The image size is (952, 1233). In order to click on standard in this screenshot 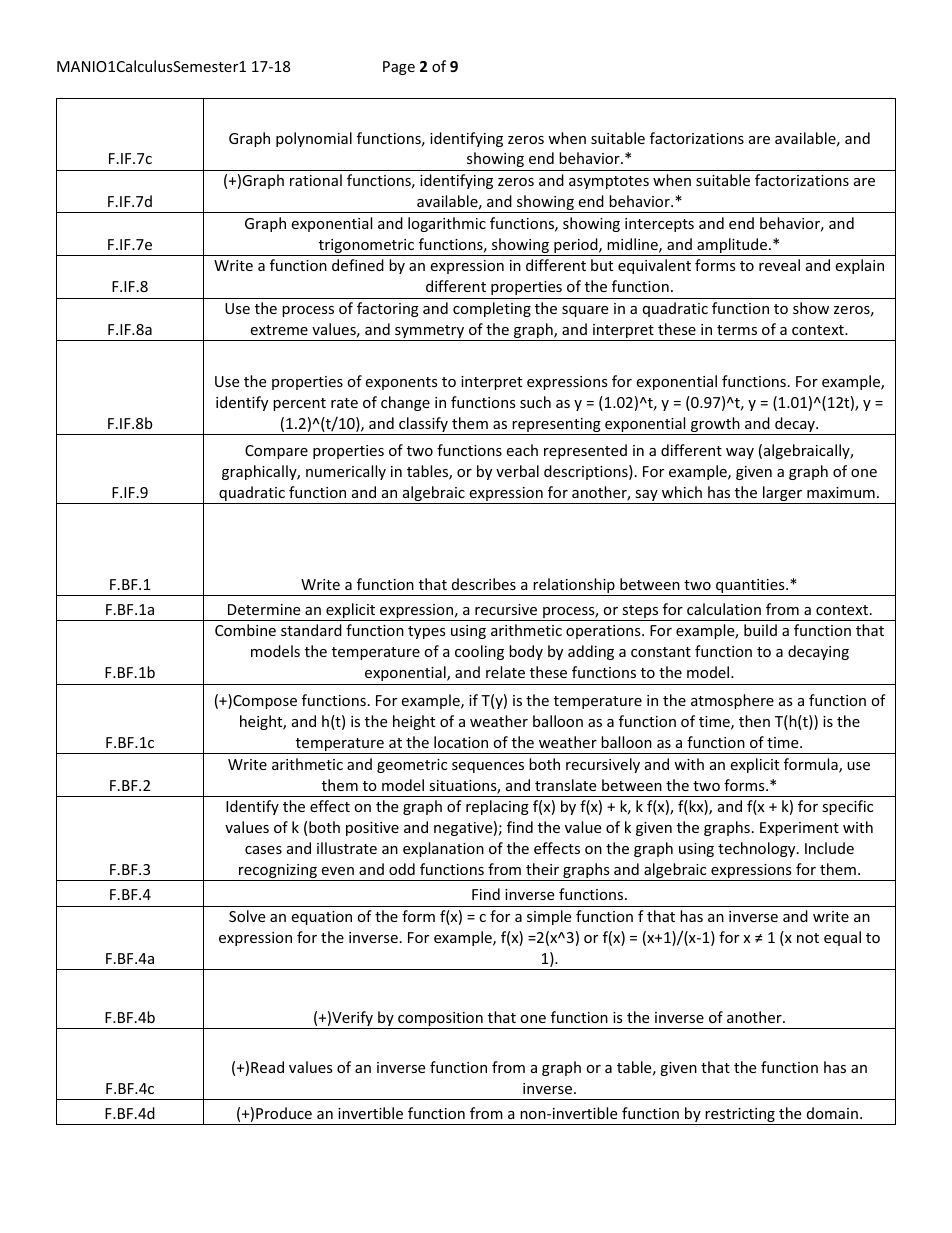, I will do `click(311, 630)`.
